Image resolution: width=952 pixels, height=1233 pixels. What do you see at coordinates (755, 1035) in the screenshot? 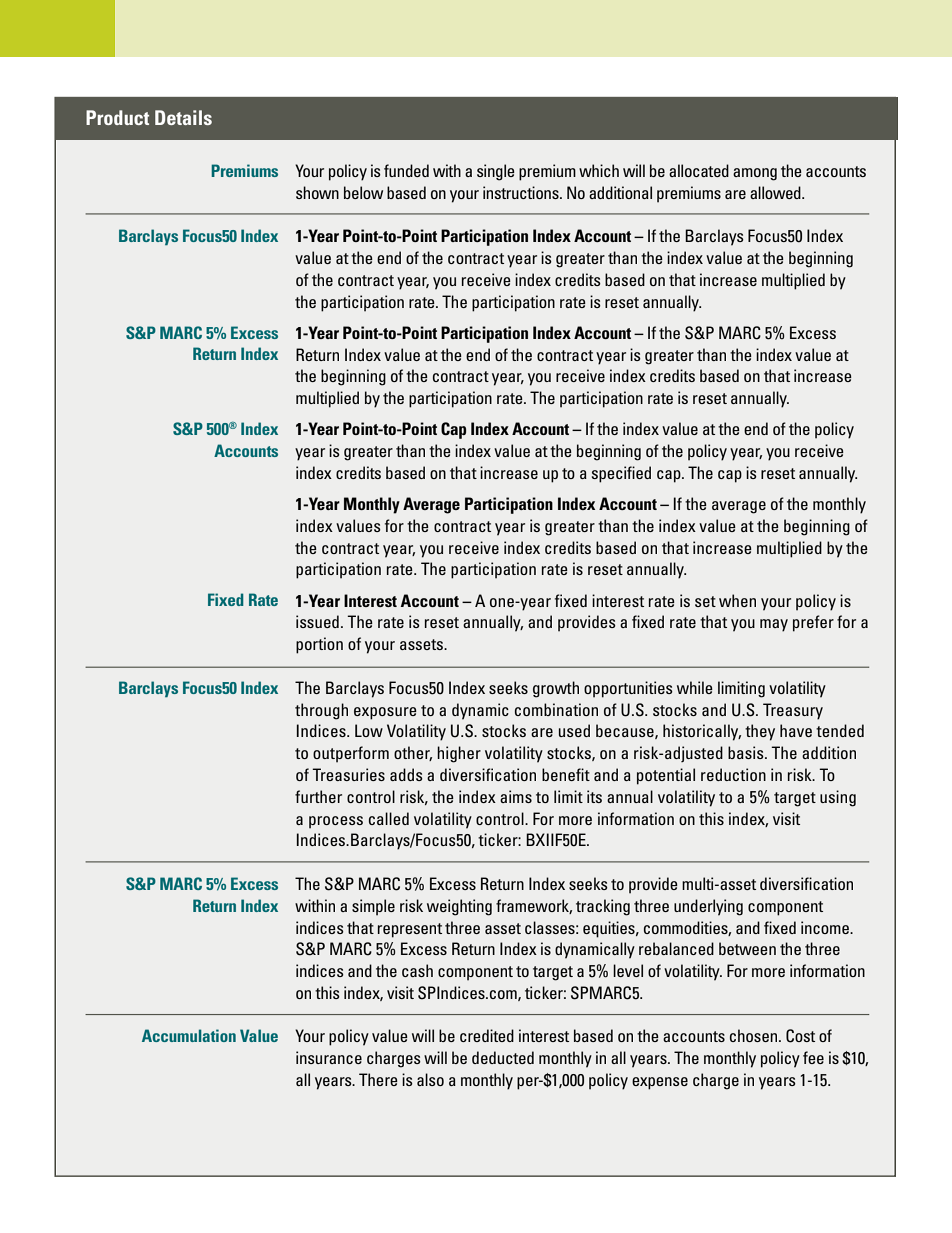
I see `chosen` at bounding box center [755, 1035].
